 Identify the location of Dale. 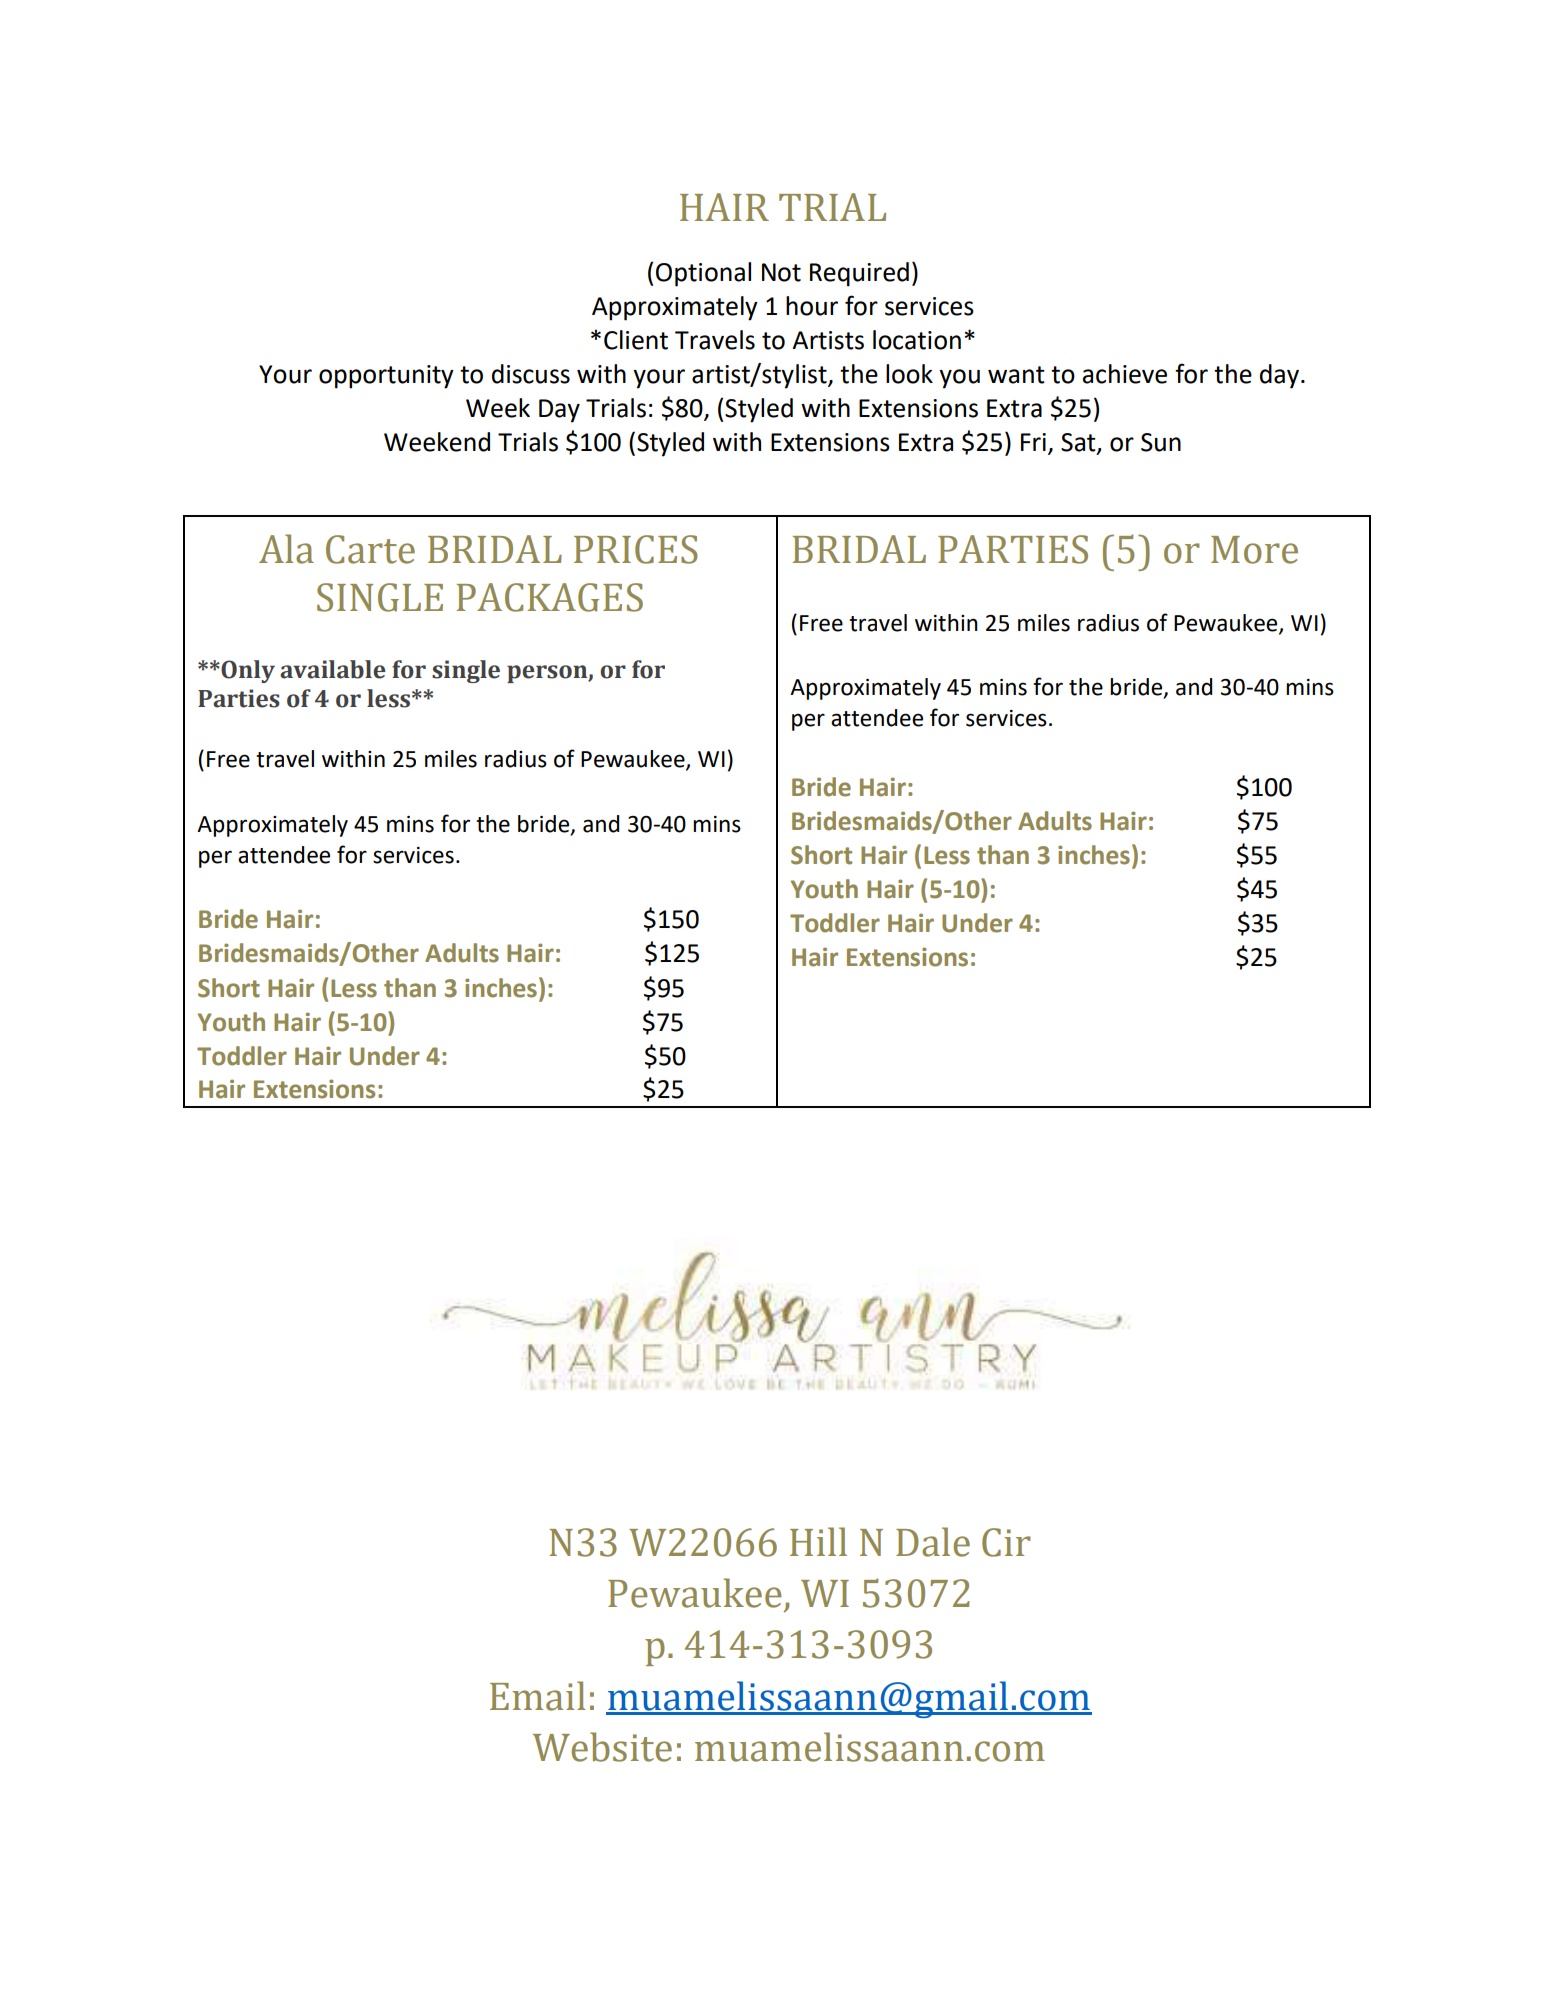
(933, 1542).
